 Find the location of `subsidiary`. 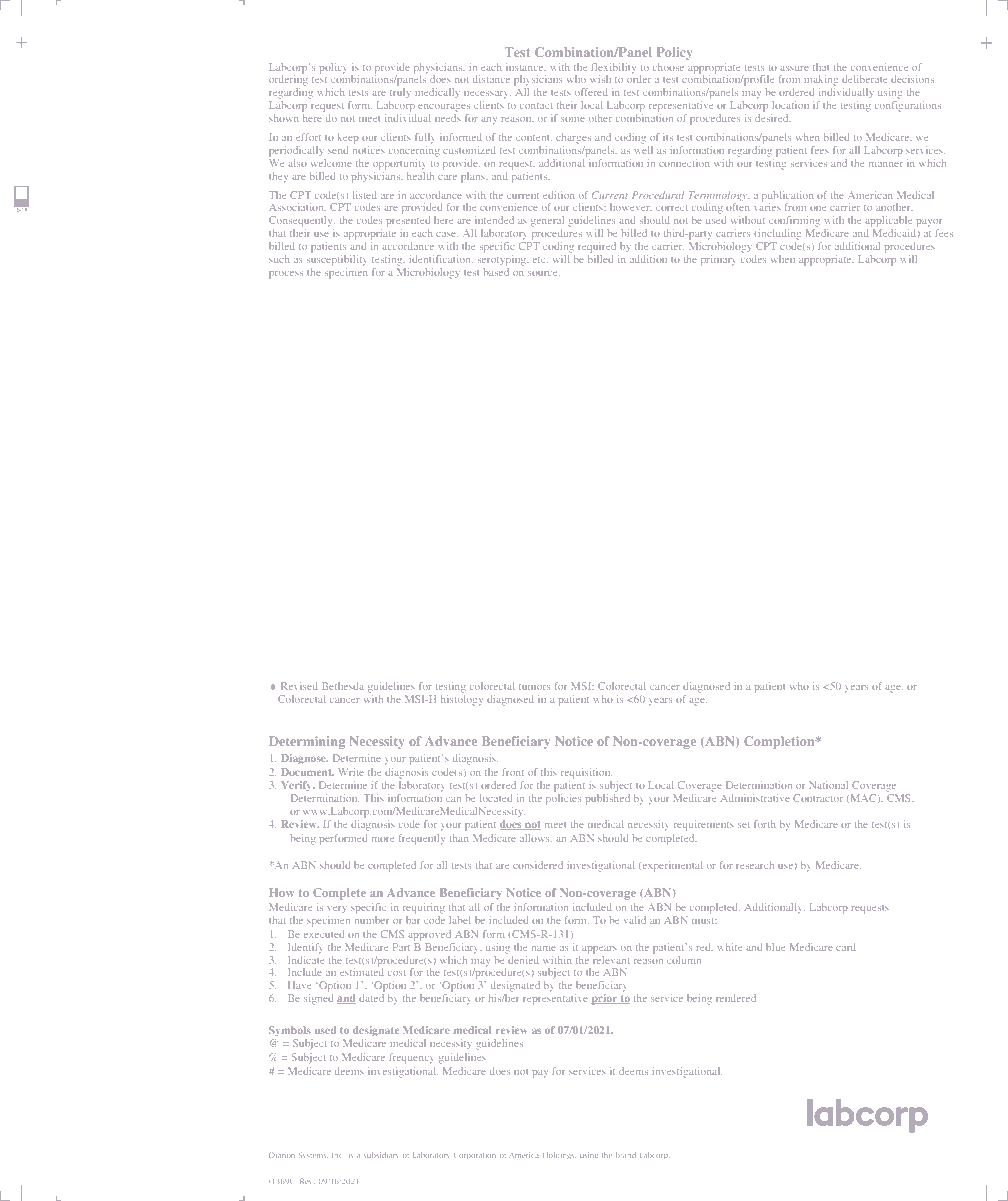

subsidiary is located at coordinates (381, 1155).
